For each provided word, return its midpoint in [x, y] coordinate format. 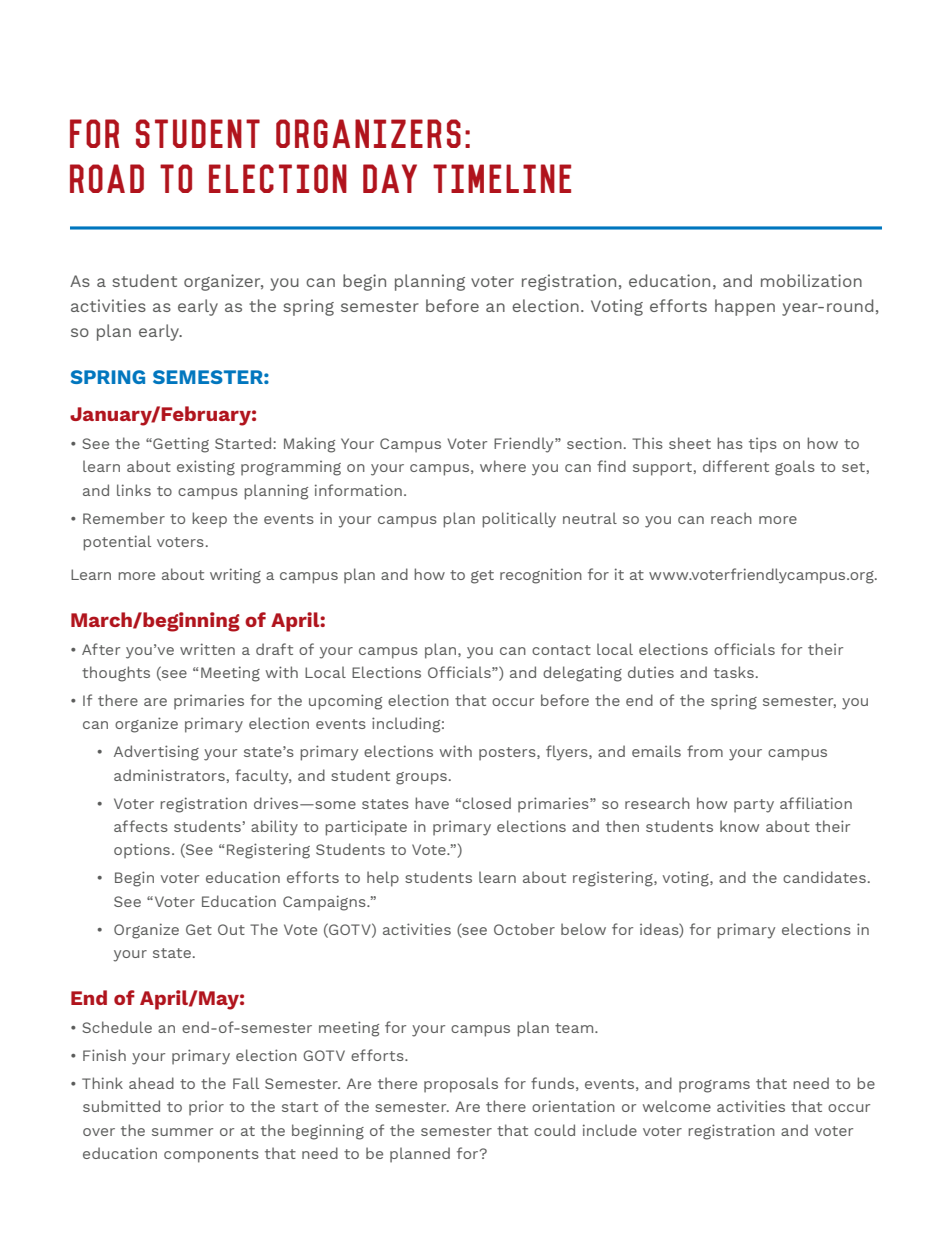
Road [107, 178]
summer [182, 1132]
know [739, 826]
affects [141, 826]
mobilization [811, 280]
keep [209, 520]
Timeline [502, 178]
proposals [461, 1085]
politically [519, 520]
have [432, 803]
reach [731, 518]
